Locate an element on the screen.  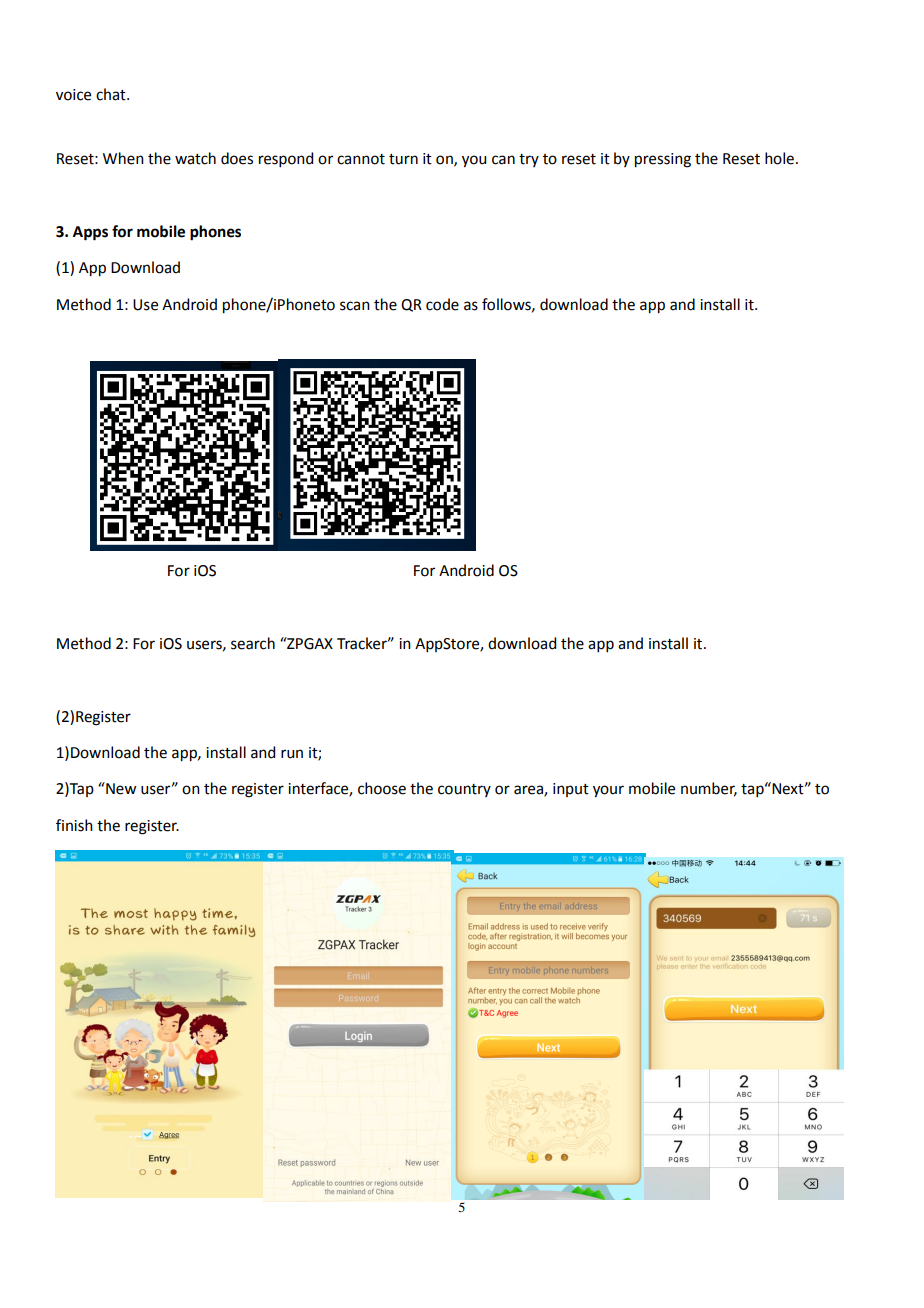
chat is located at coordinates (112, 94).
